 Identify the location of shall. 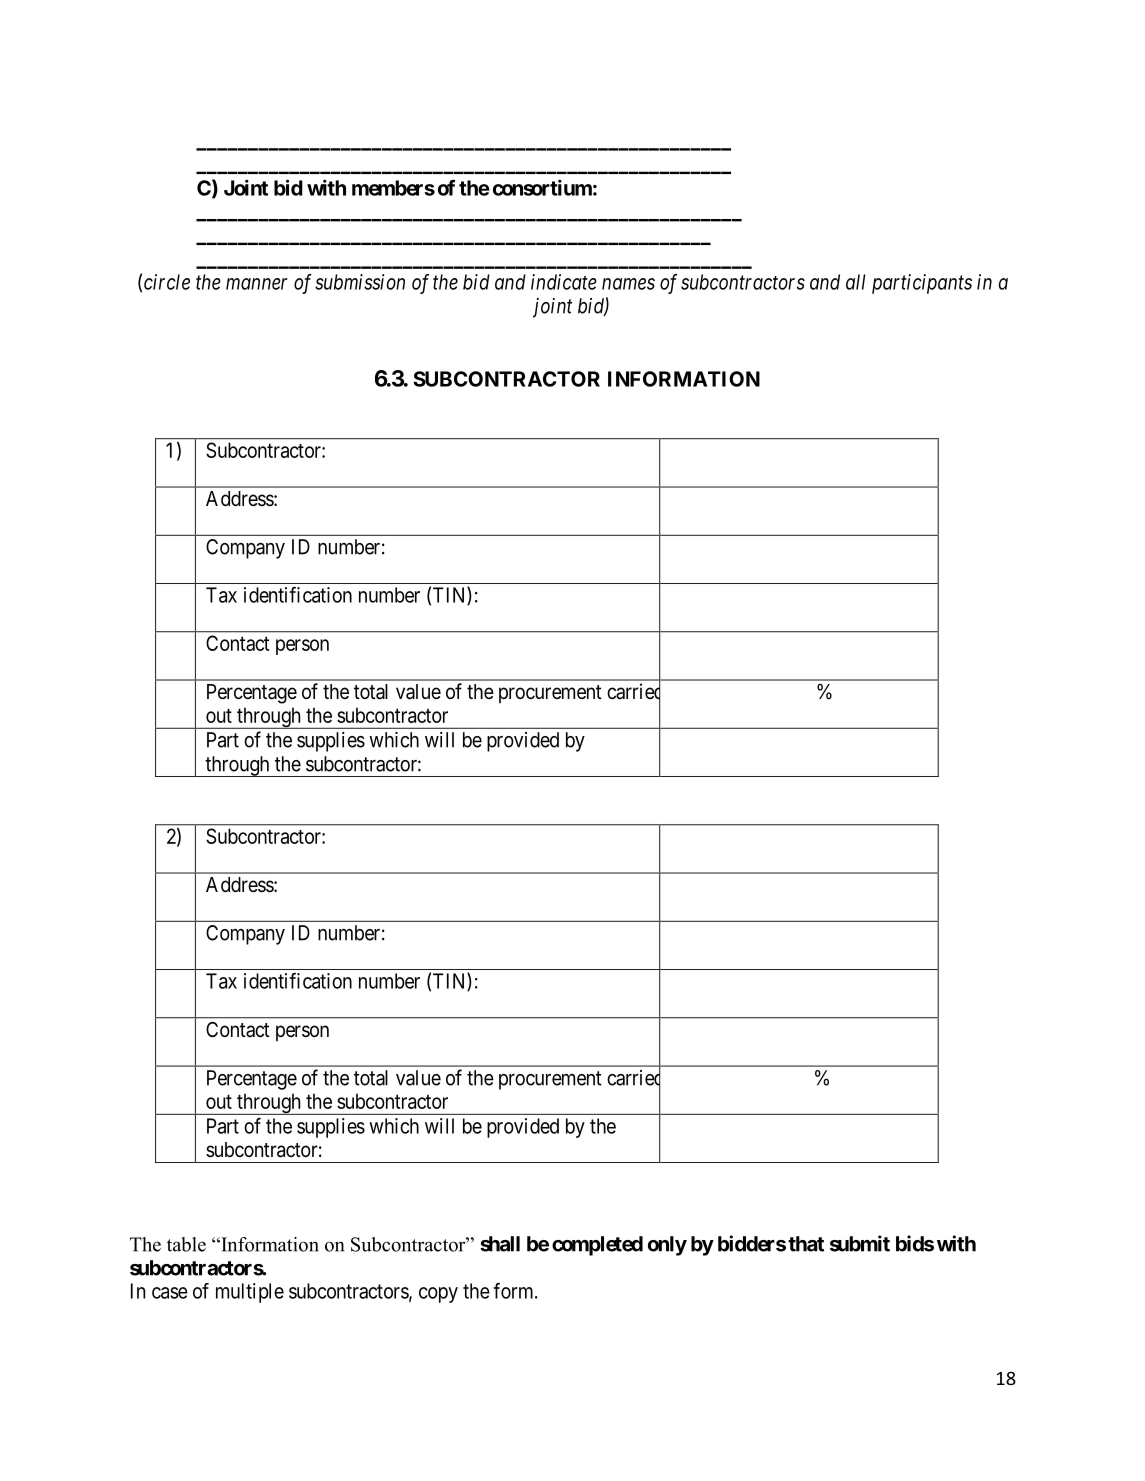
(500, 1244).
